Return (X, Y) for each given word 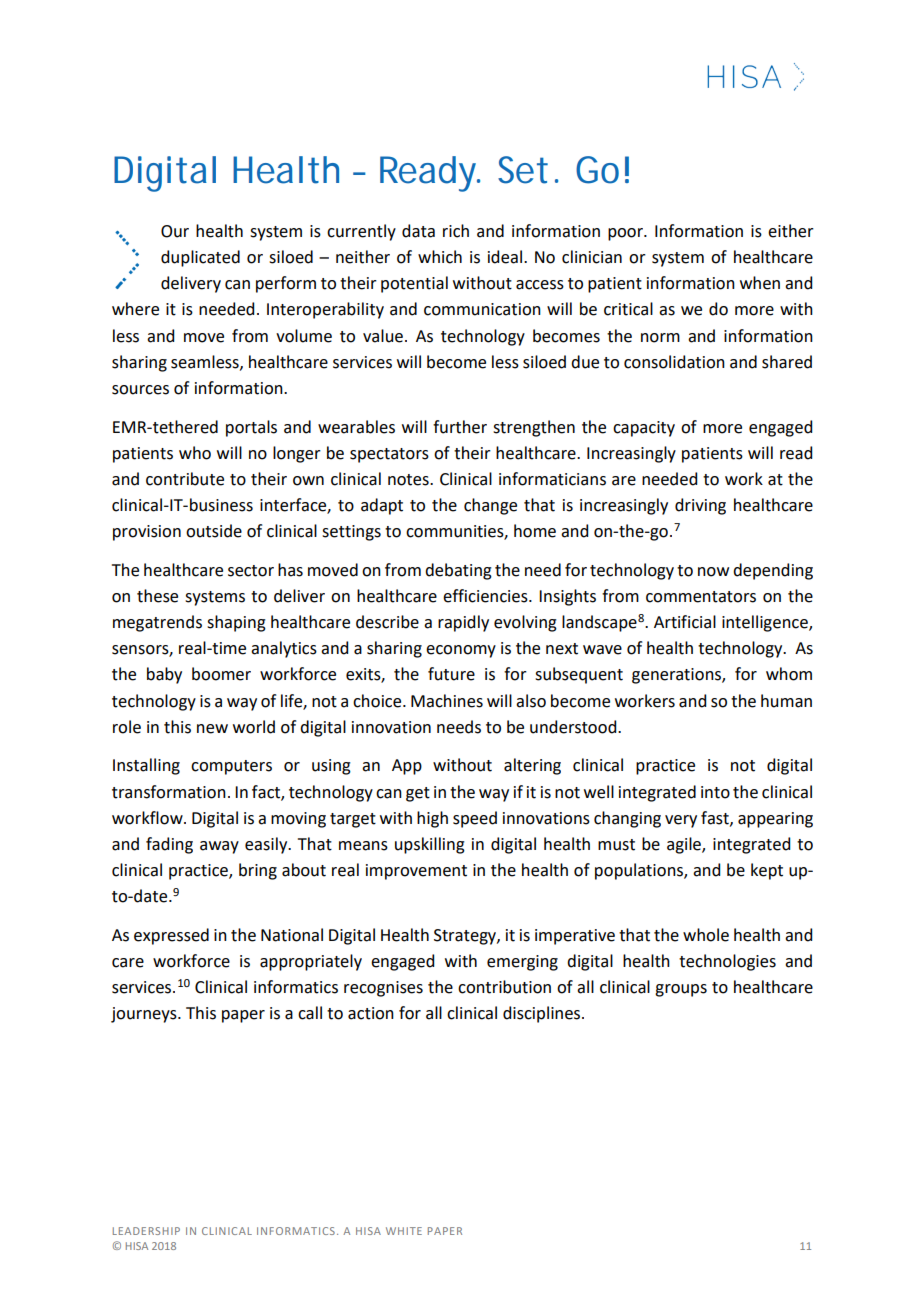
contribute (185, 479)
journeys (145, 1015)
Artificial (685, 622)
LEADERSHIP (146, 1231)
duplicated (200, 258)
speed (475, 819)
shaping (236, 623)
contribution (504, 987)
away (219, 847)
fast (716, 818)
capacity (644, 429)
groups (681, 990)
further (460, 427)
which (440, 257)
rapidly (463, 623)
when (760, 283)
